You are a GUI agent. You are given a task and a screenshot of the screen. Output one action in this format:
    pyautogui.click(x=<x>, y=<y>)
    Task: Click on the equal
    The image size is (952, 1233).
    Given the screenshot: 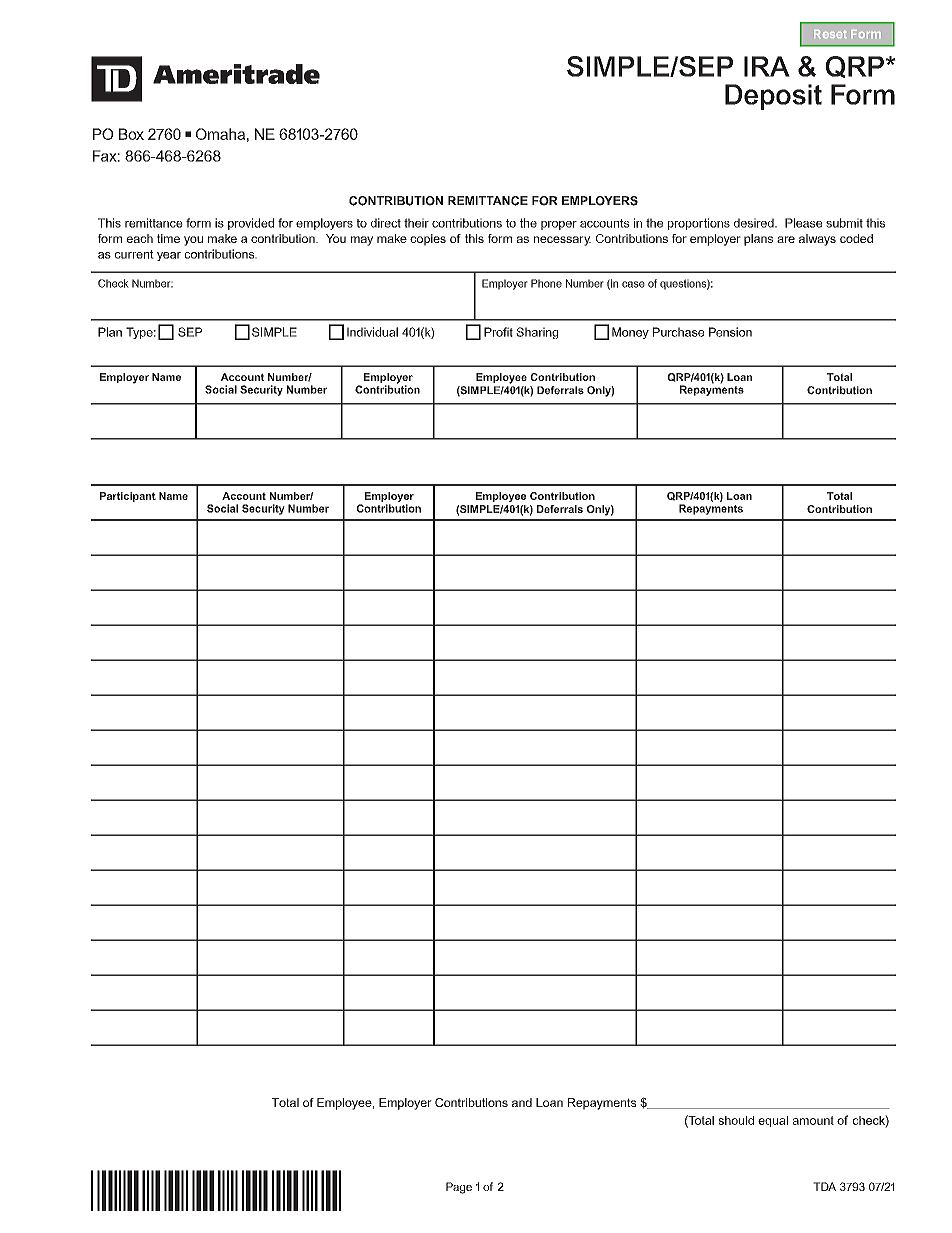 What is the action you would take?
    pyautogui.click(x=773, y=1121)
